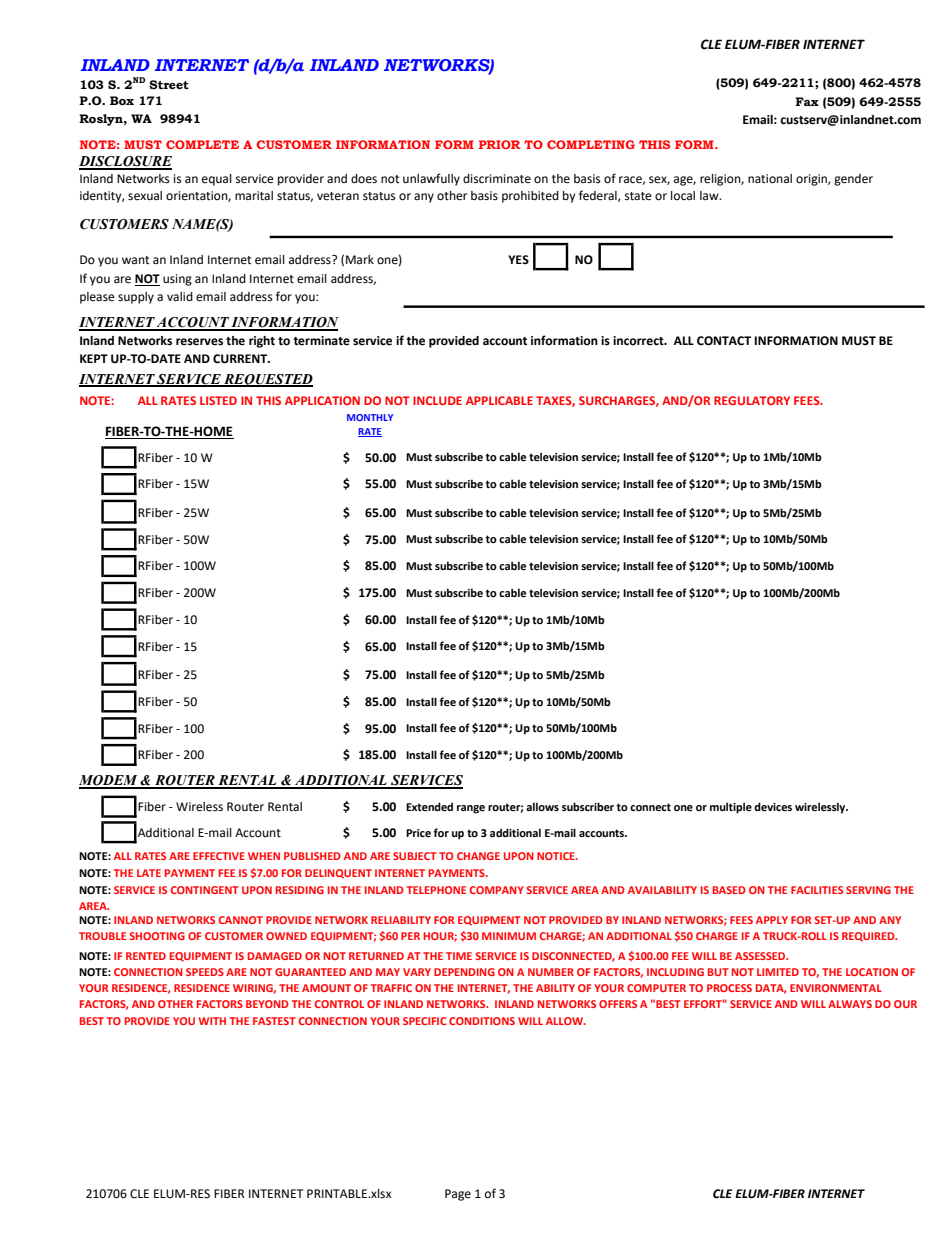  Describe the element at coordinates (204, 890) in the screenshot. I see `CONTINGENT` at that location.
